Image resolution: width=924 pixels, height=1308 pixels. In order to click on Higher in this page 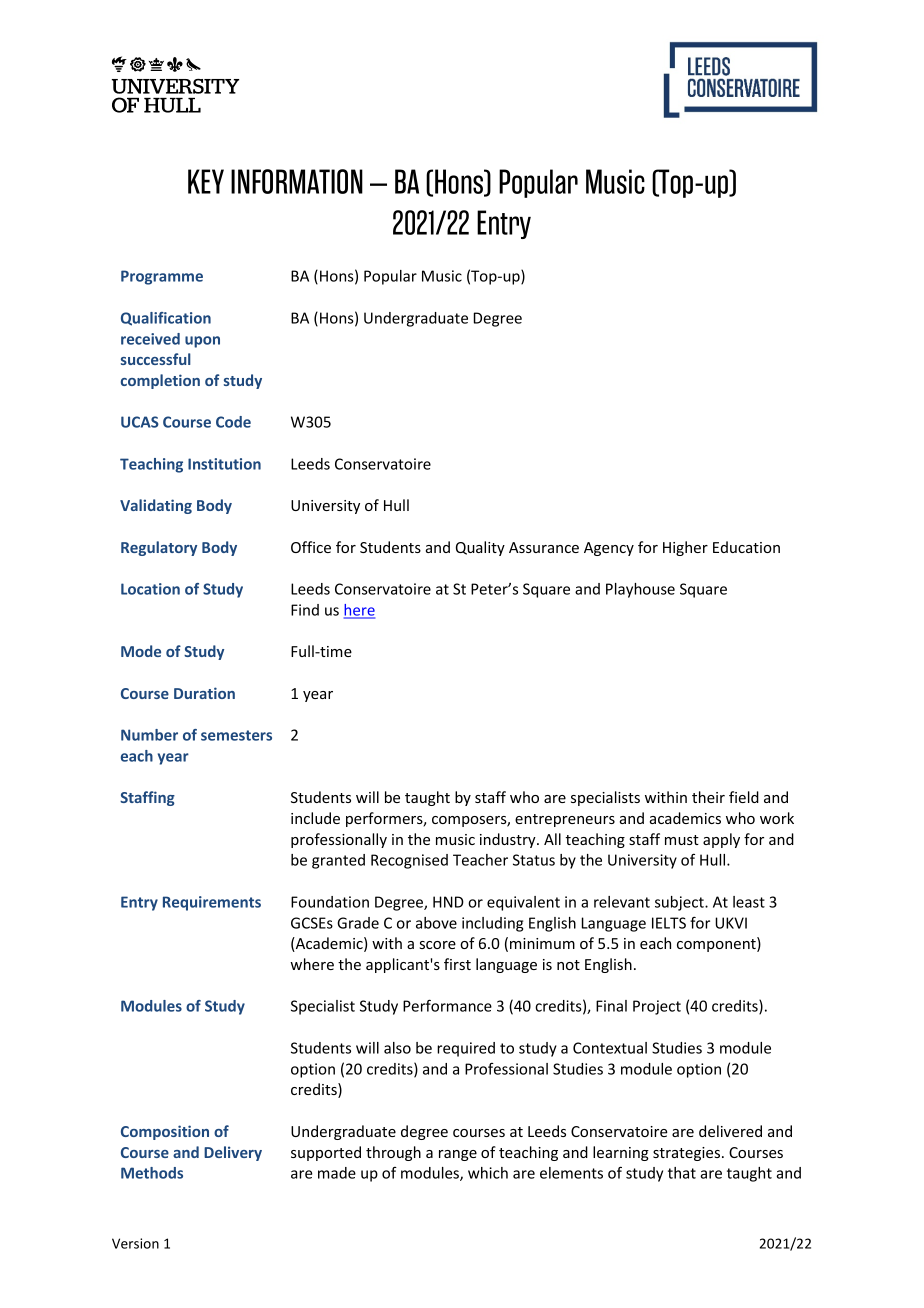, I will do `click(685, 548)`.
